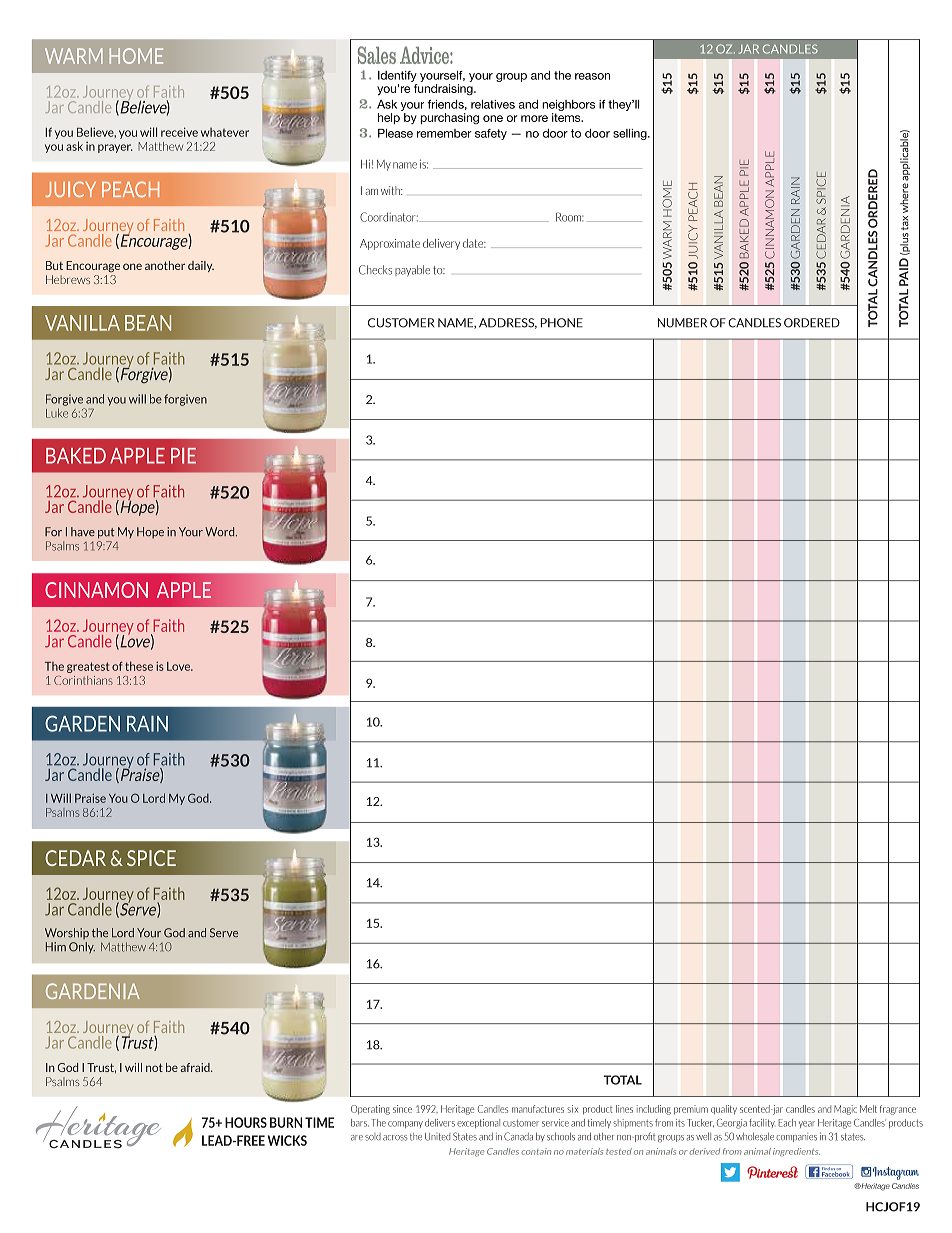  What do you see at coordinates (493, 104) in the image?
I see `relatives` at bounding box center [493, 104].
